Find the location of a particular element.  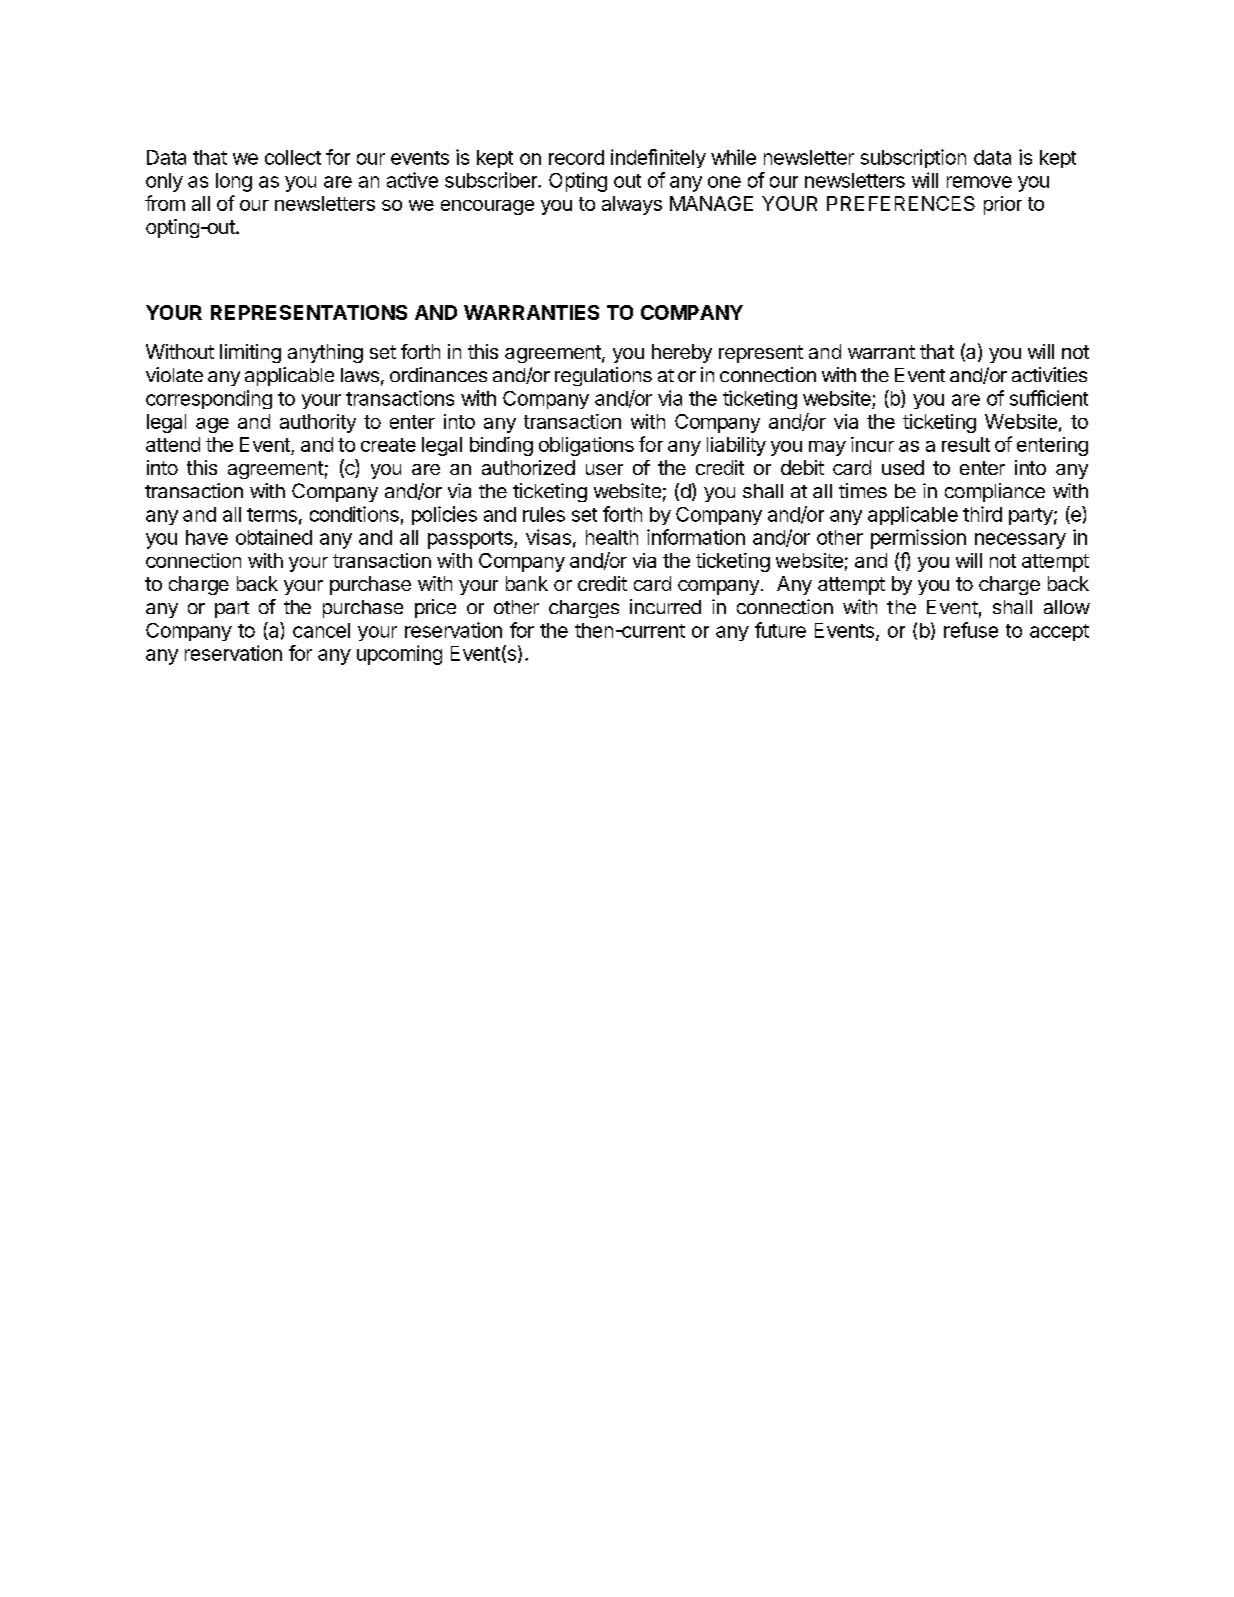

refuse is located at coordinates (971, 630).
